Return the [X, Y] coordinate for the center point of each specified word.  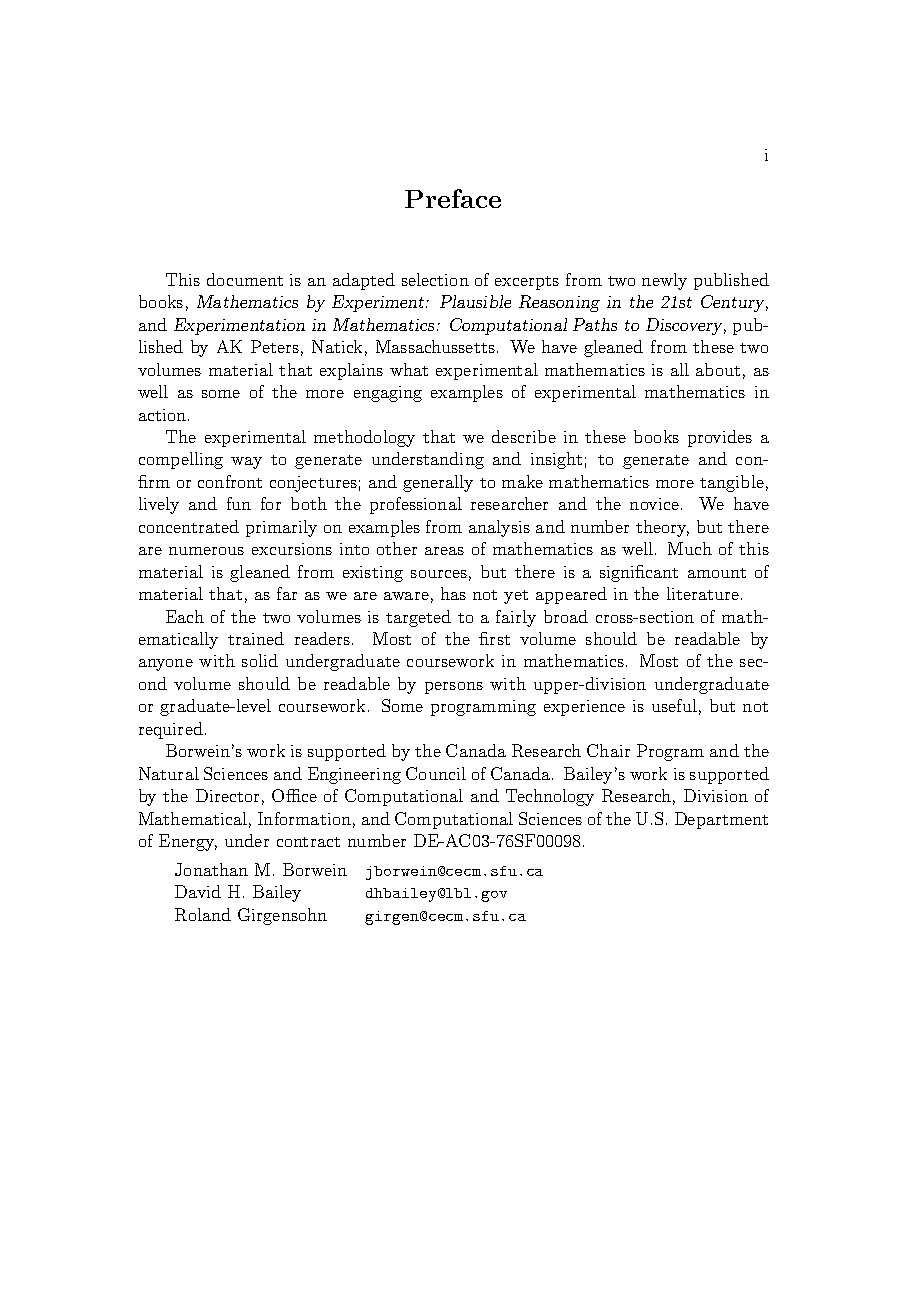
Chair [608, 750]
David [198, 891]
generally [438, 483]
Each [185, 616]
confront [230, 481]
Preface [453, 198]
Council [436, 773]
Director [227, 795]
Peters [275, 346]
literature [703, 593]
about [718, 369]
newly [664, 281]
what [409, 369]
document [245, 279]
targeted [418, 618]
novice [654, 504]
